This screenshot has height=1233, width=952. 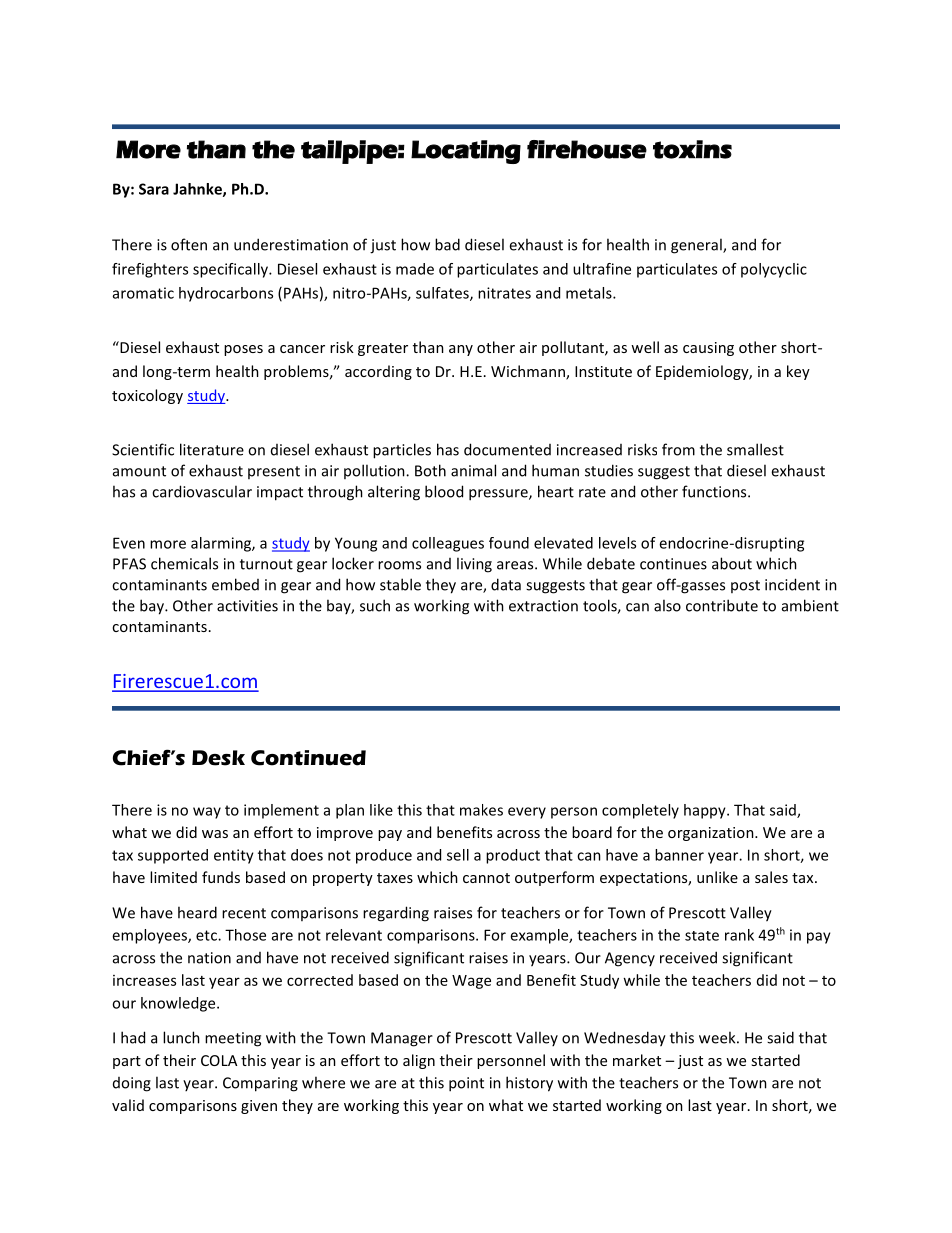 What do you see at coordinates (466, 152) in the screenshot?
I see `Locating` at bounding box center [466, 152].
